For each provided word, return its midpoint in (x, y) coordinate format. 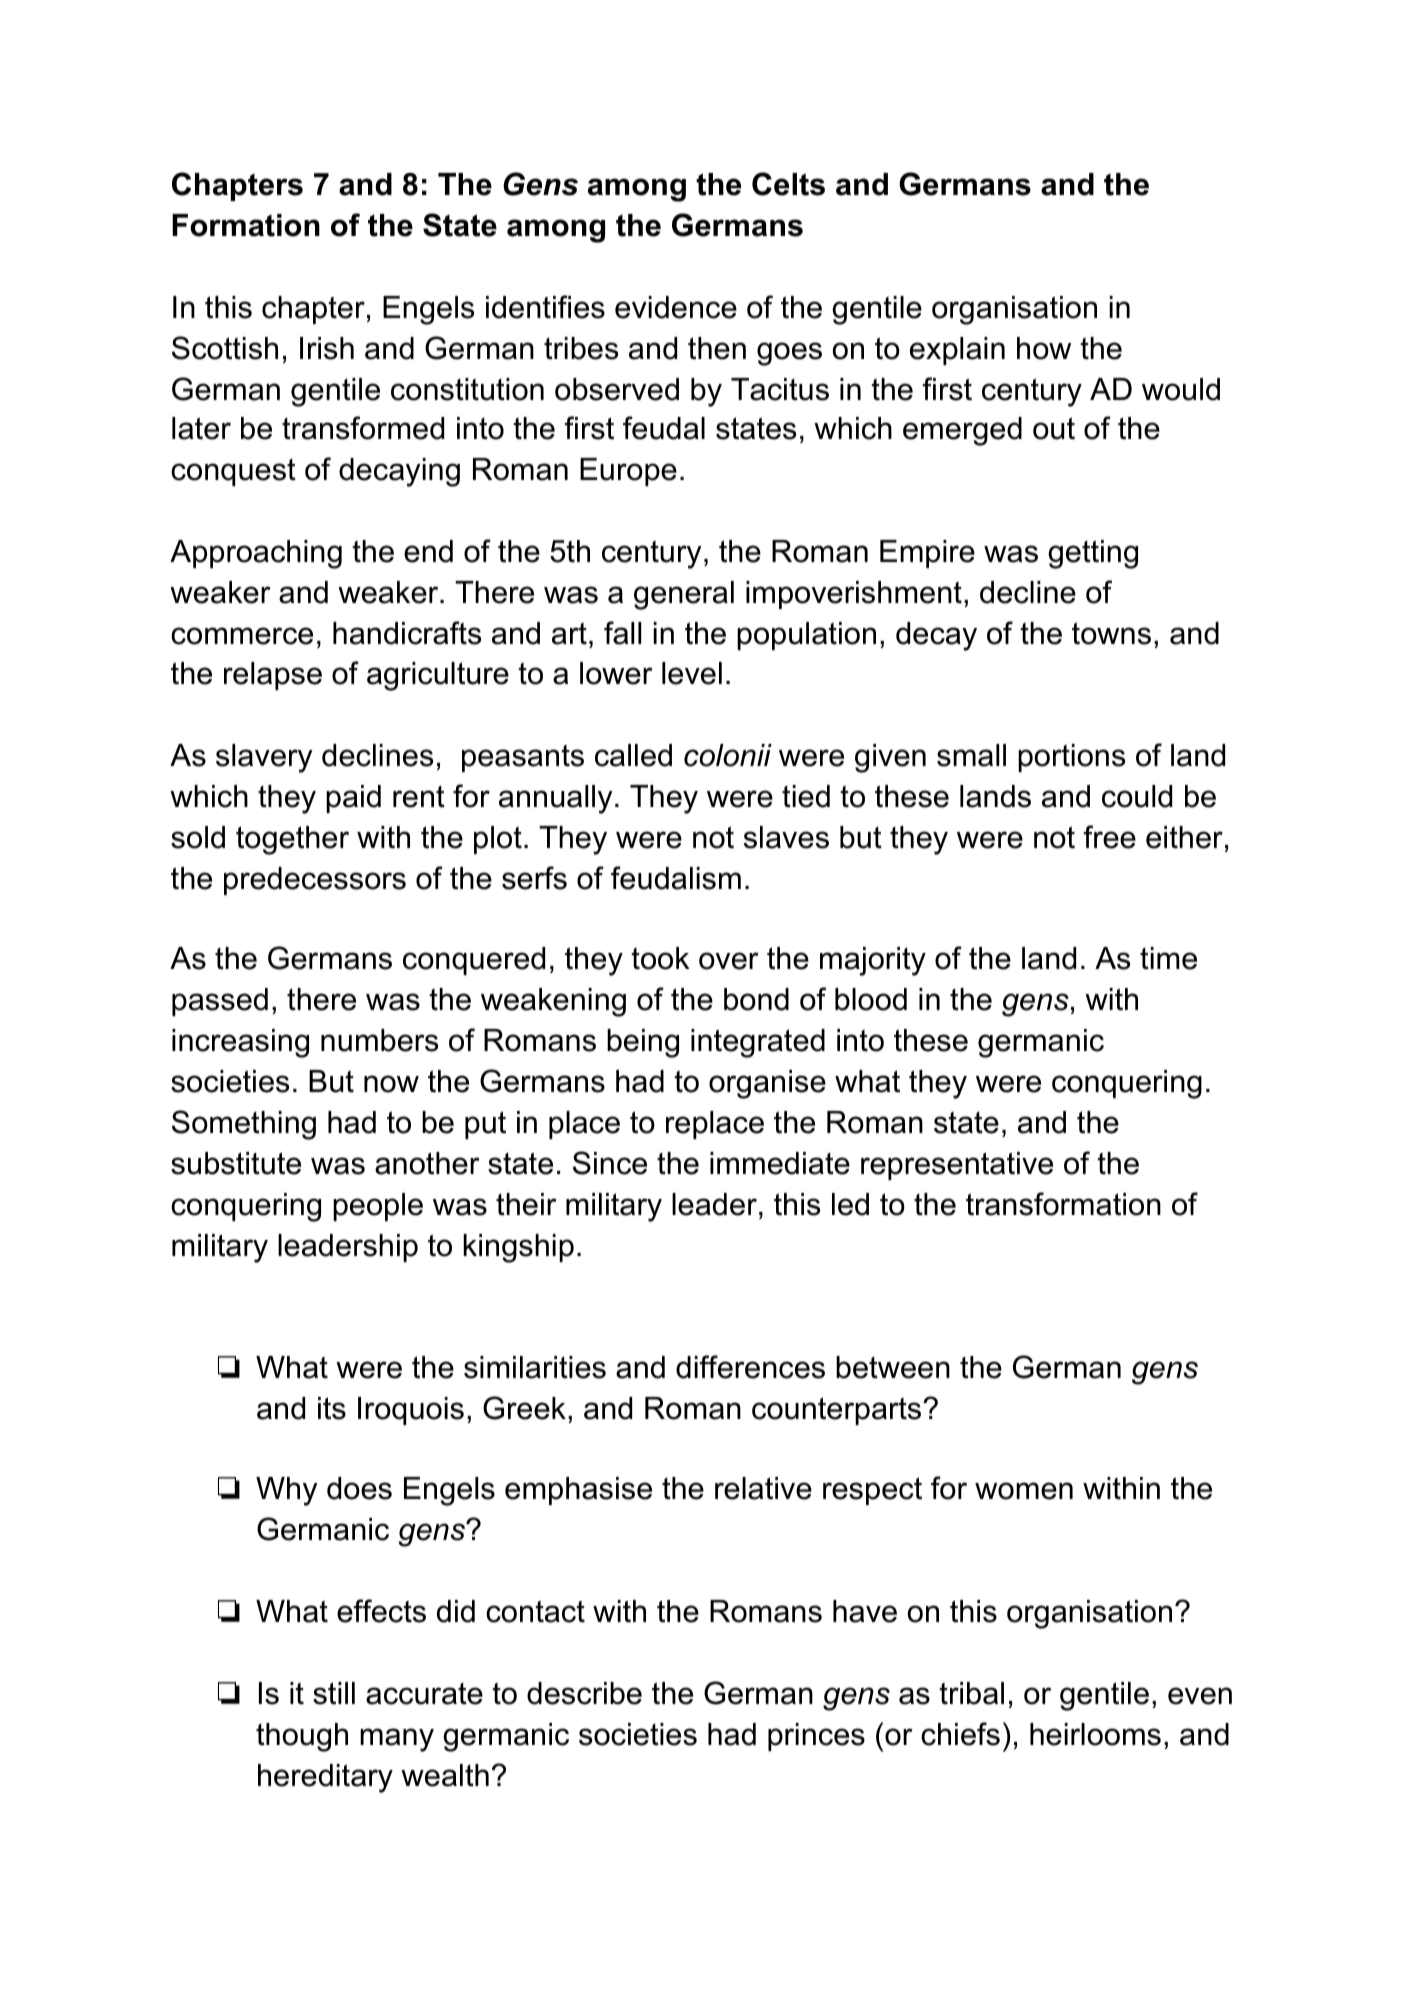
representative (957, 1166)
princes (816, 1737)
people (378, 1207)
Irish (327, 348)
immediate (780, 1163)
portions (1071, 758)
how (1044, 348)
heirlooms (1095, 1734)
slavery (264, 758)
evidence (676, 307)
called (633, 755)
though (302, 1737)
